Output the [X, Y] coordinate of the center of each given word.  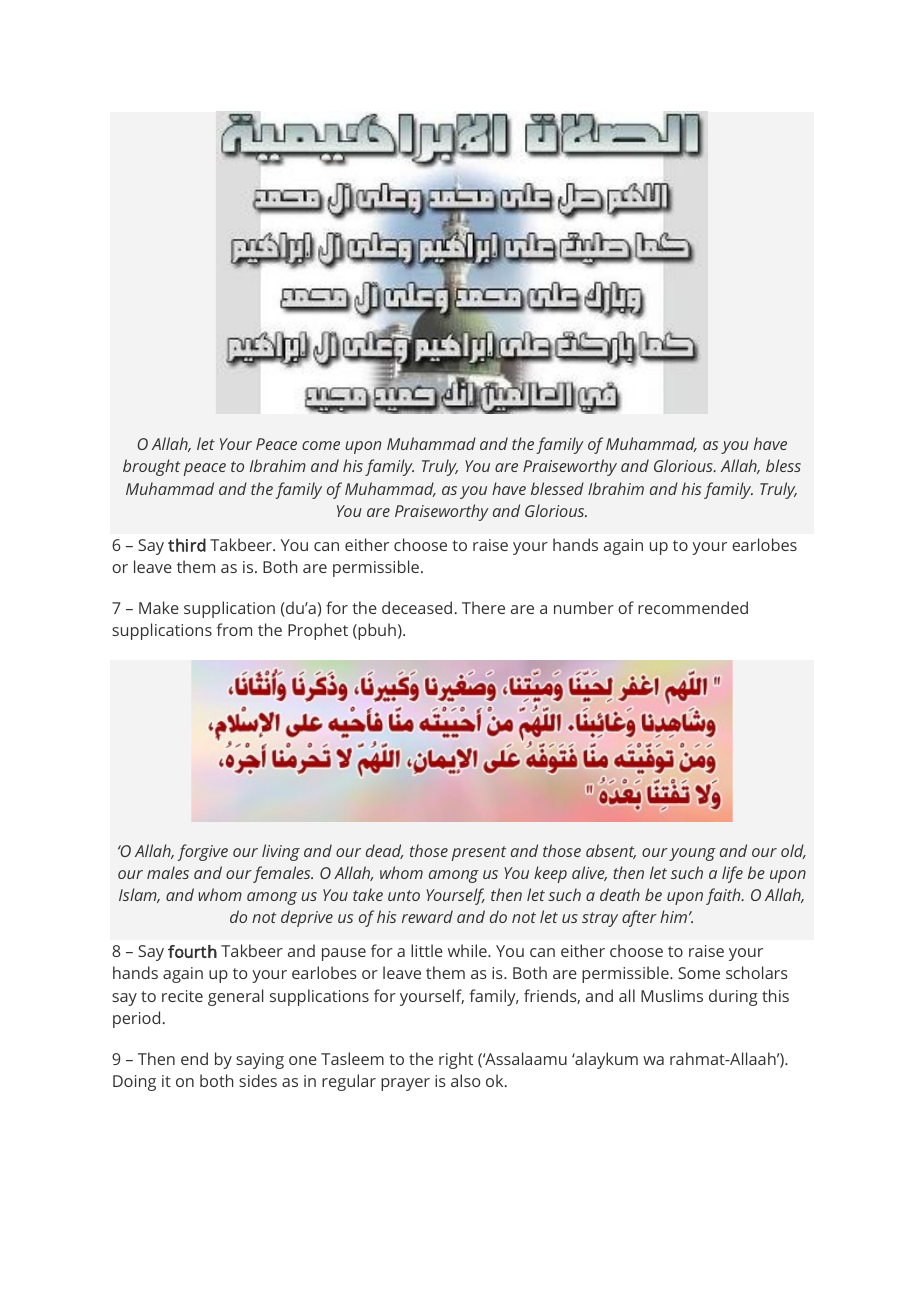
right [456, 1060]
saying [260, 1061]
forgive [202, 852]
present [479, 853]
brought [151, 467]
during [733, 997]
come [321, 445]
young [692, 854]
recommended [693, 607]
